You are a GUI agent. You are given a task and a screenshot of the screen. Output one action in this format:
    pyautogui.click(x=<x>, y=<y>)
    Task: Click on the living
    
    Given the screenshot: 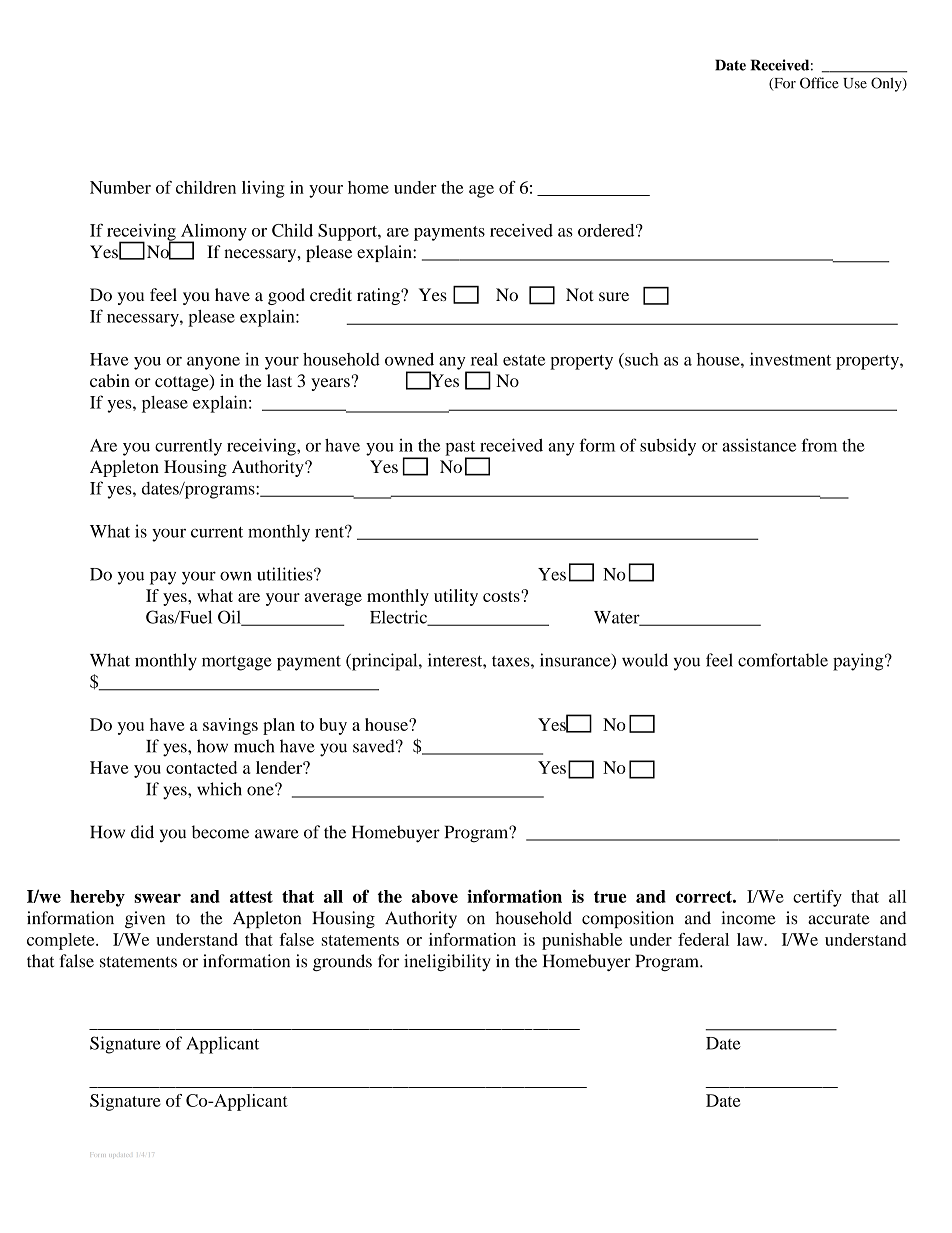 What is the action you would take?
    pyautogui.click(x=263, y=189)
